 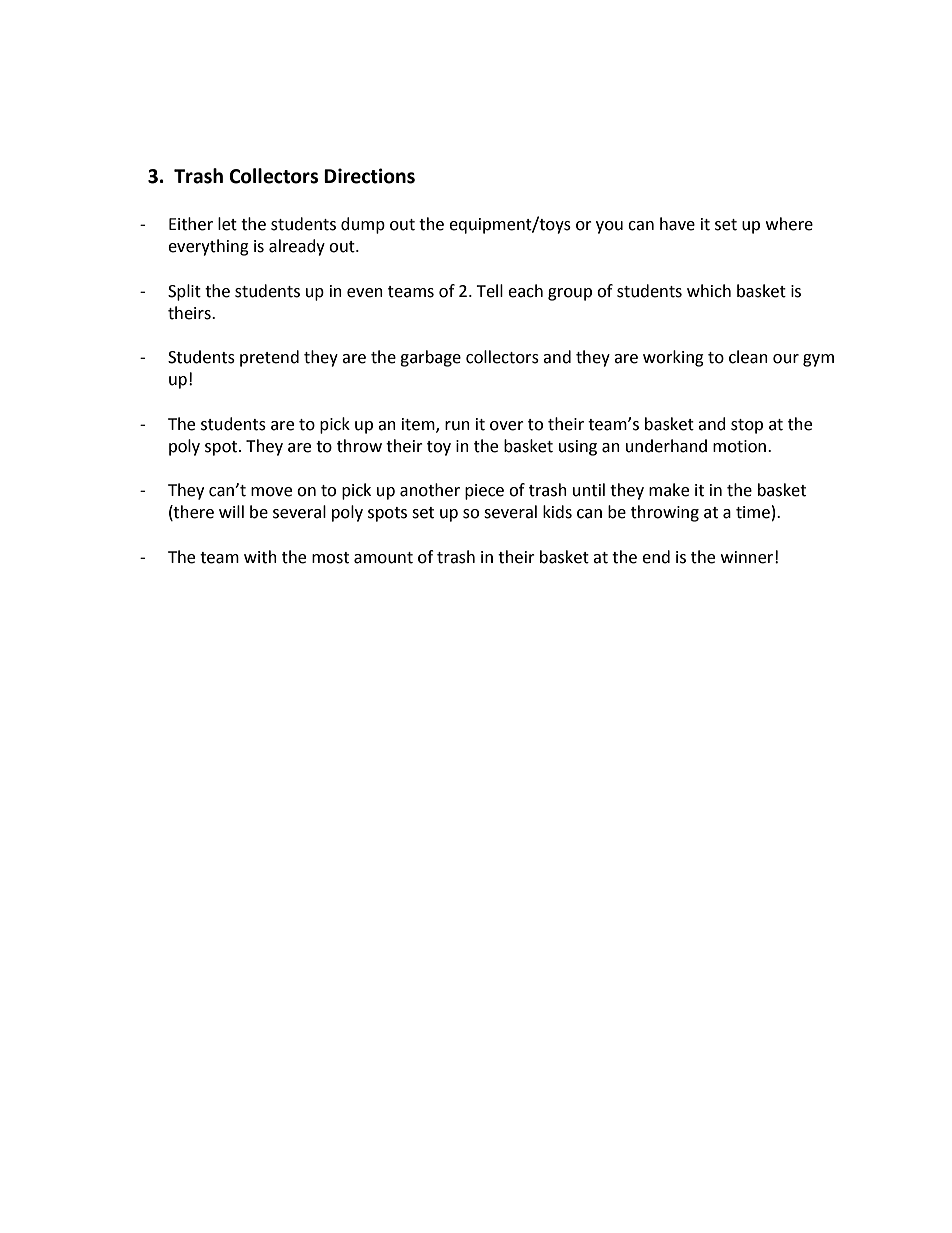 What do you see at coordinates (260, 557) in the page?
I see `with` at bounding box center [260, 557].
